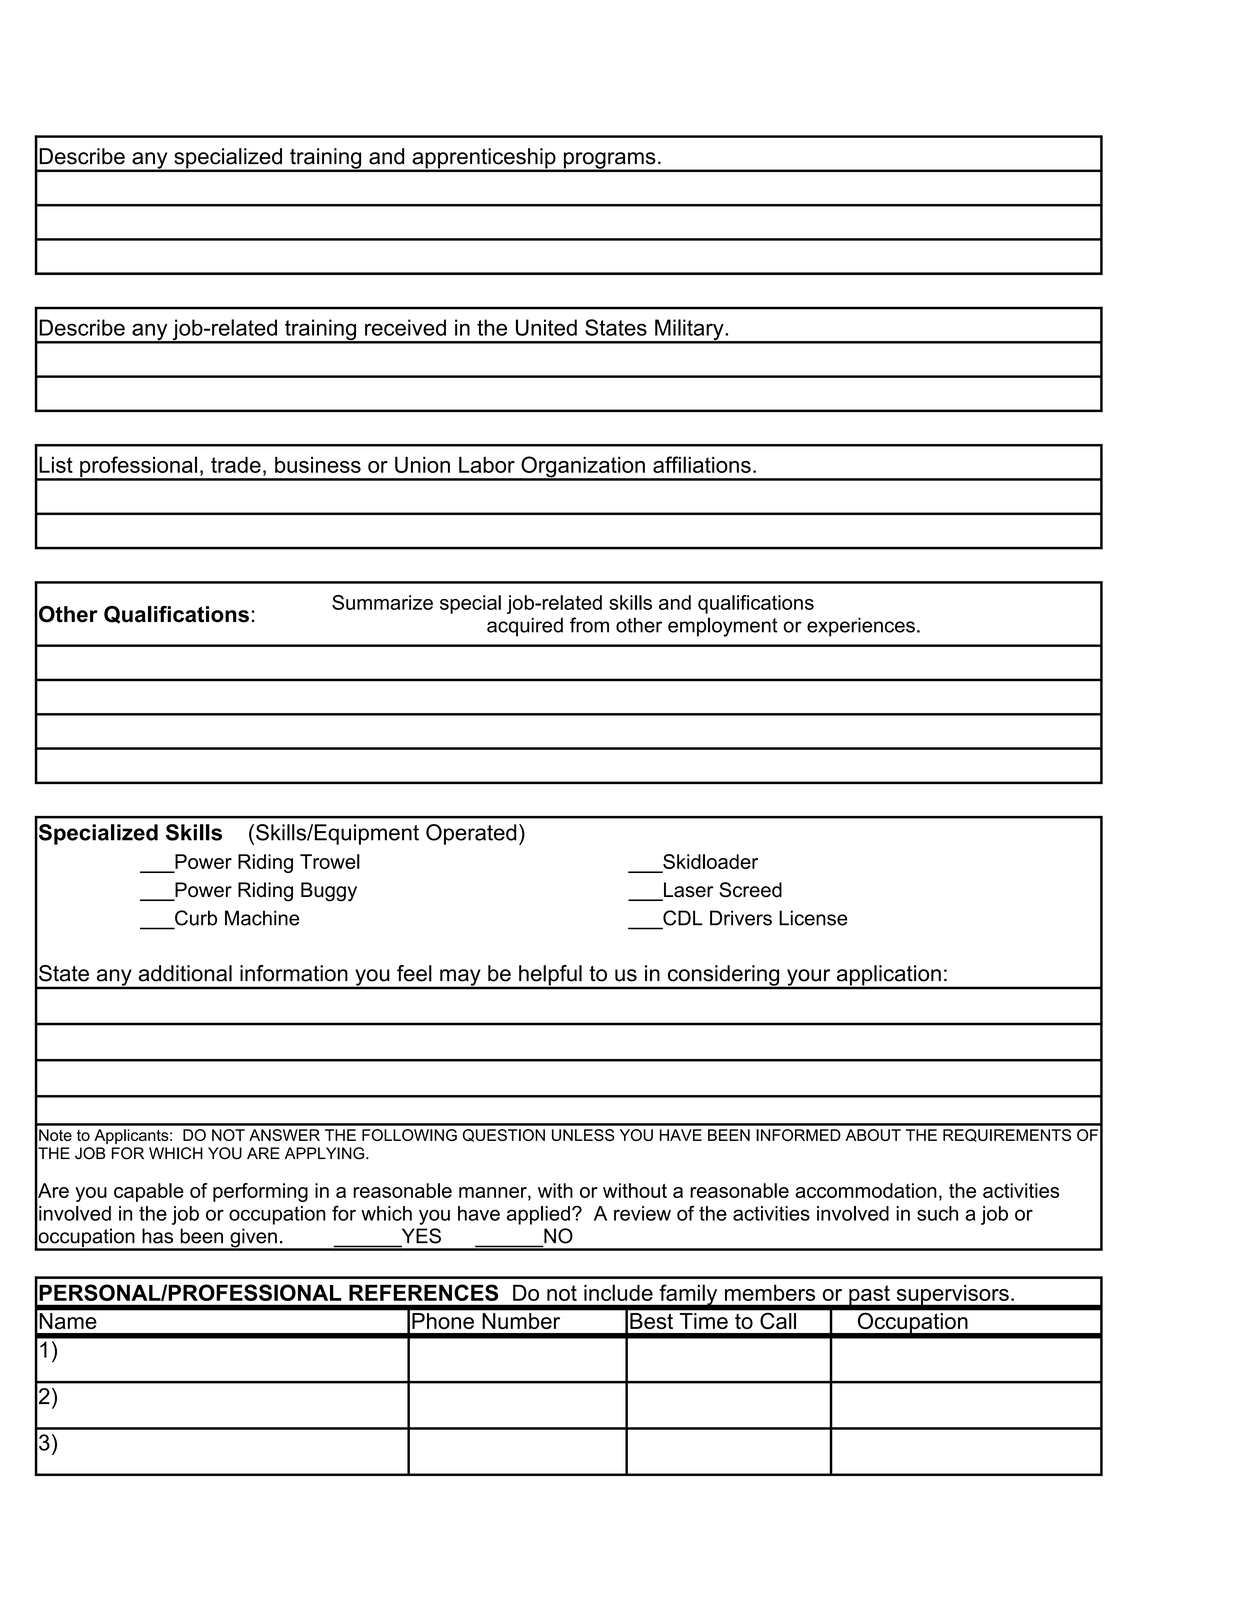 This screenshot has width=1234, height=1597. I want to click on Summarize, so click(382, 602).
